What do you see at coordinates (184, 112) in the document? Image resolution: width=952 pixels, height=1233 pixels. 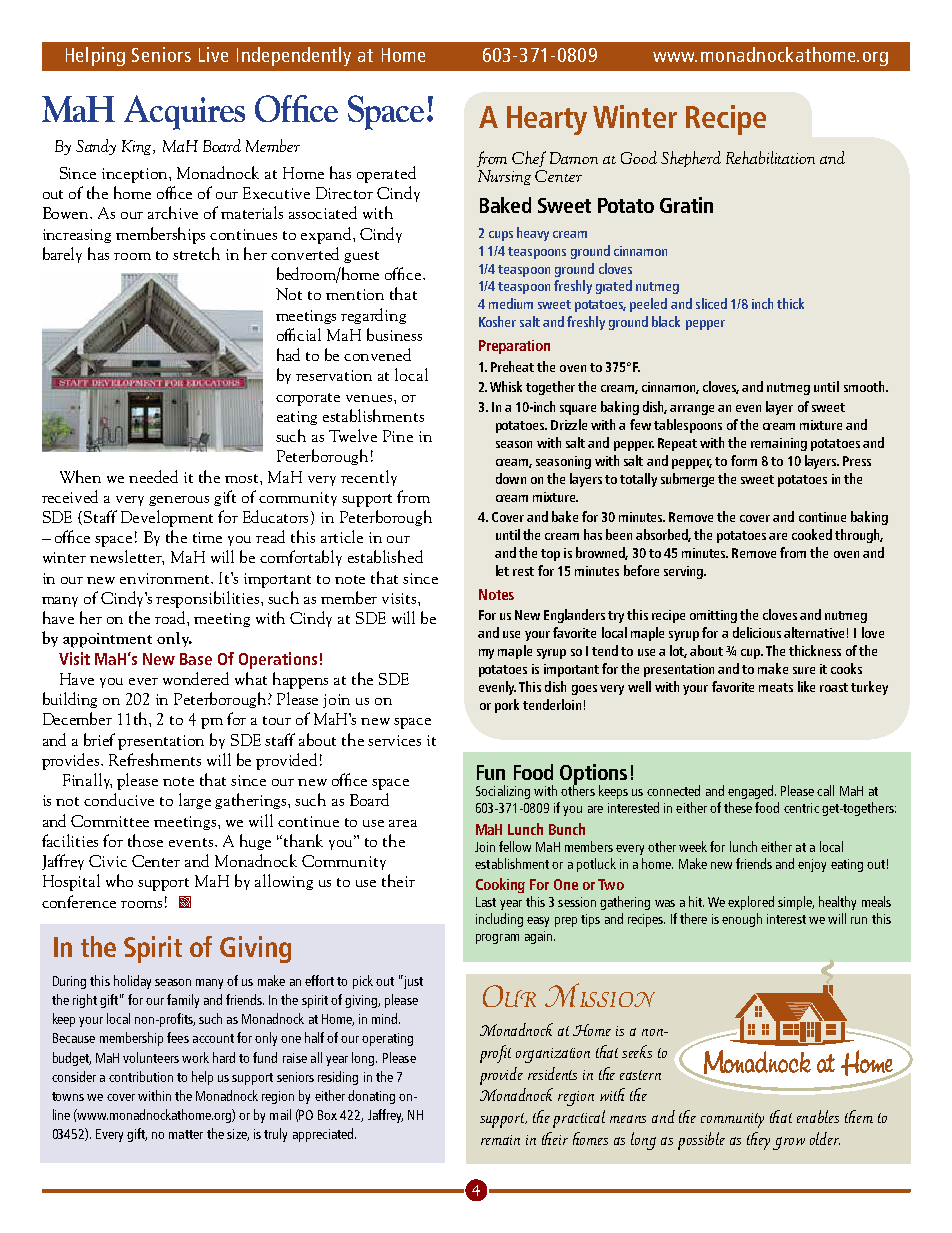 I see `Acquires` at bounding box center [184, 112].
